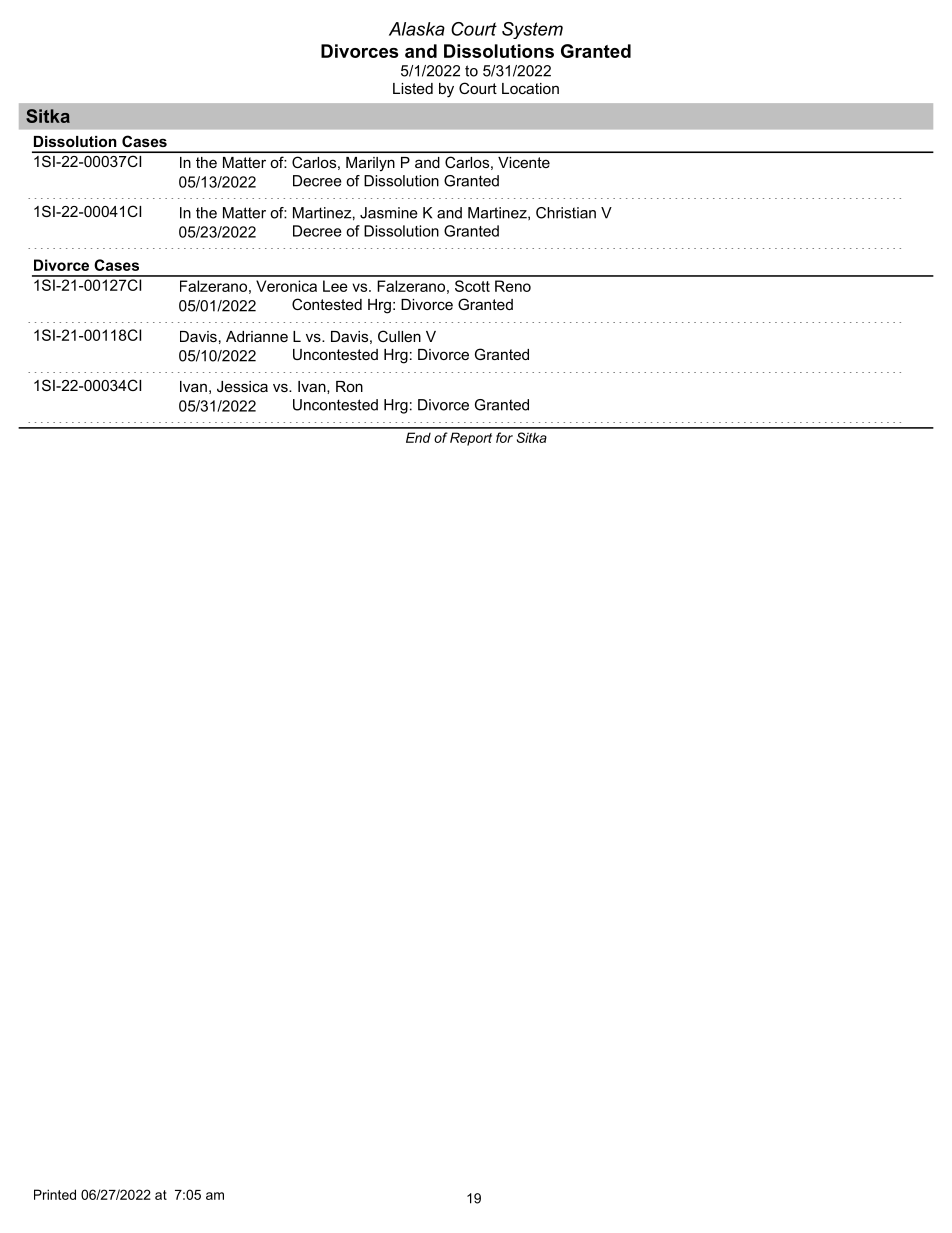  What do you see at coordinates (399, 336) in the image?
I see `Cullen` at bounding box center [399, 336].
